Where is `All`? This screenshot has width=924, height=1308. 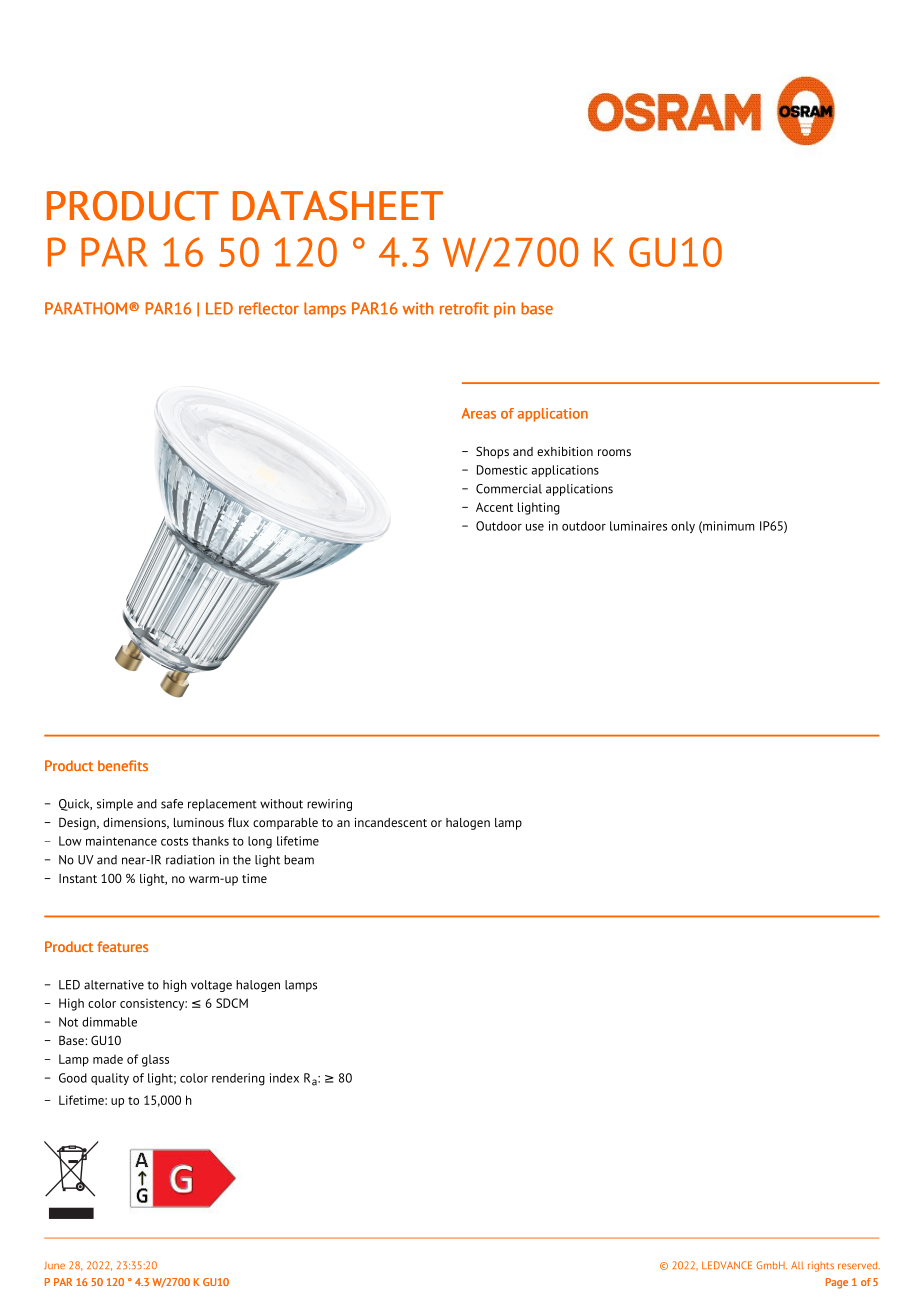 All is located at coordinates (797, 1265).
